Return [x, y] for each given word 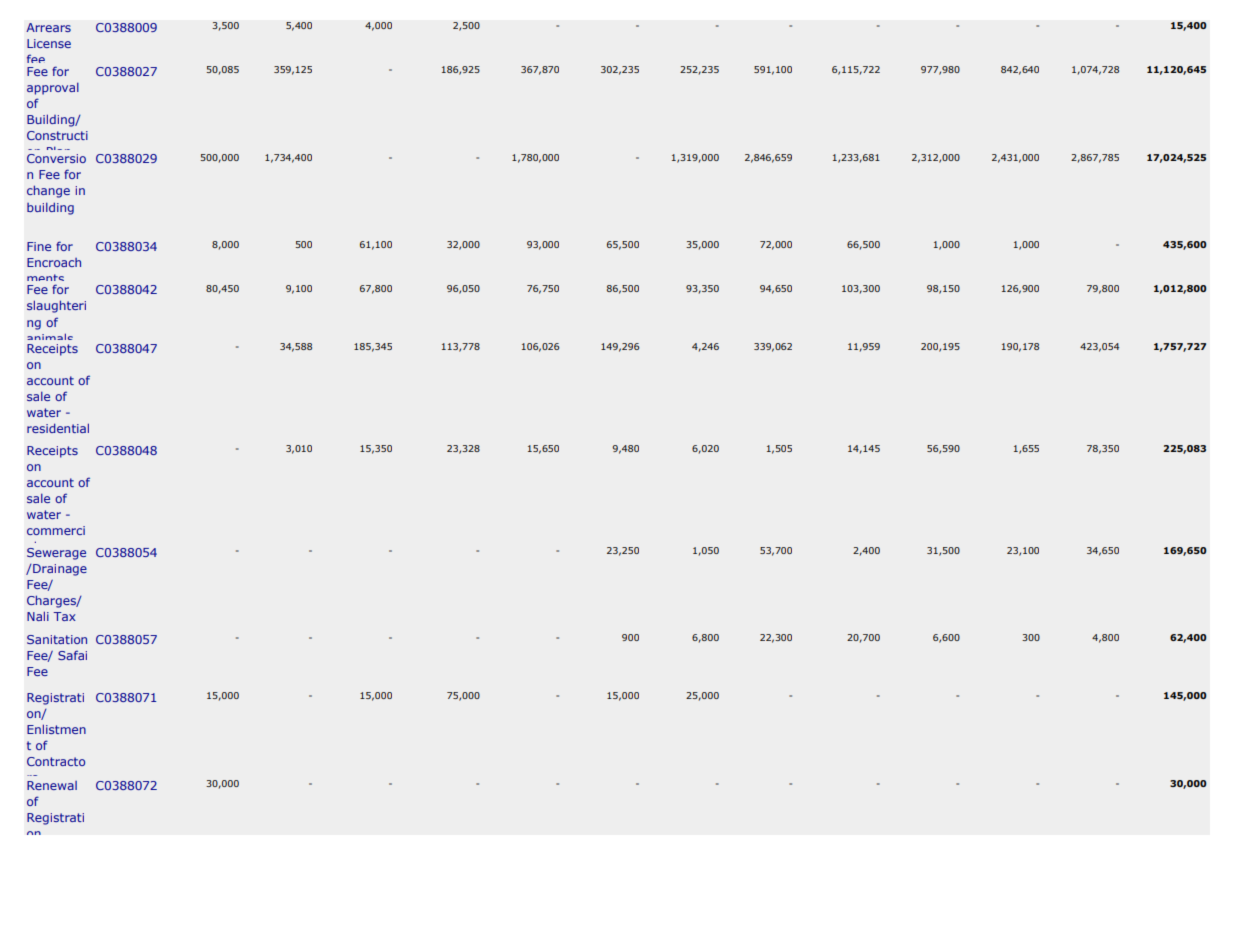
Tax [64, 616]
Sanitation [57, 639]
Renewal [52, 785]
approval [53, 88]
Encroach [54, 262]
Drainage [59, 570]
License [49, 43]
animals [50, 339]
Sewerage [56, 554]
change [48, 191]
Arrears [48, 27]
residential [58, 428]
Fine [39, 246]
